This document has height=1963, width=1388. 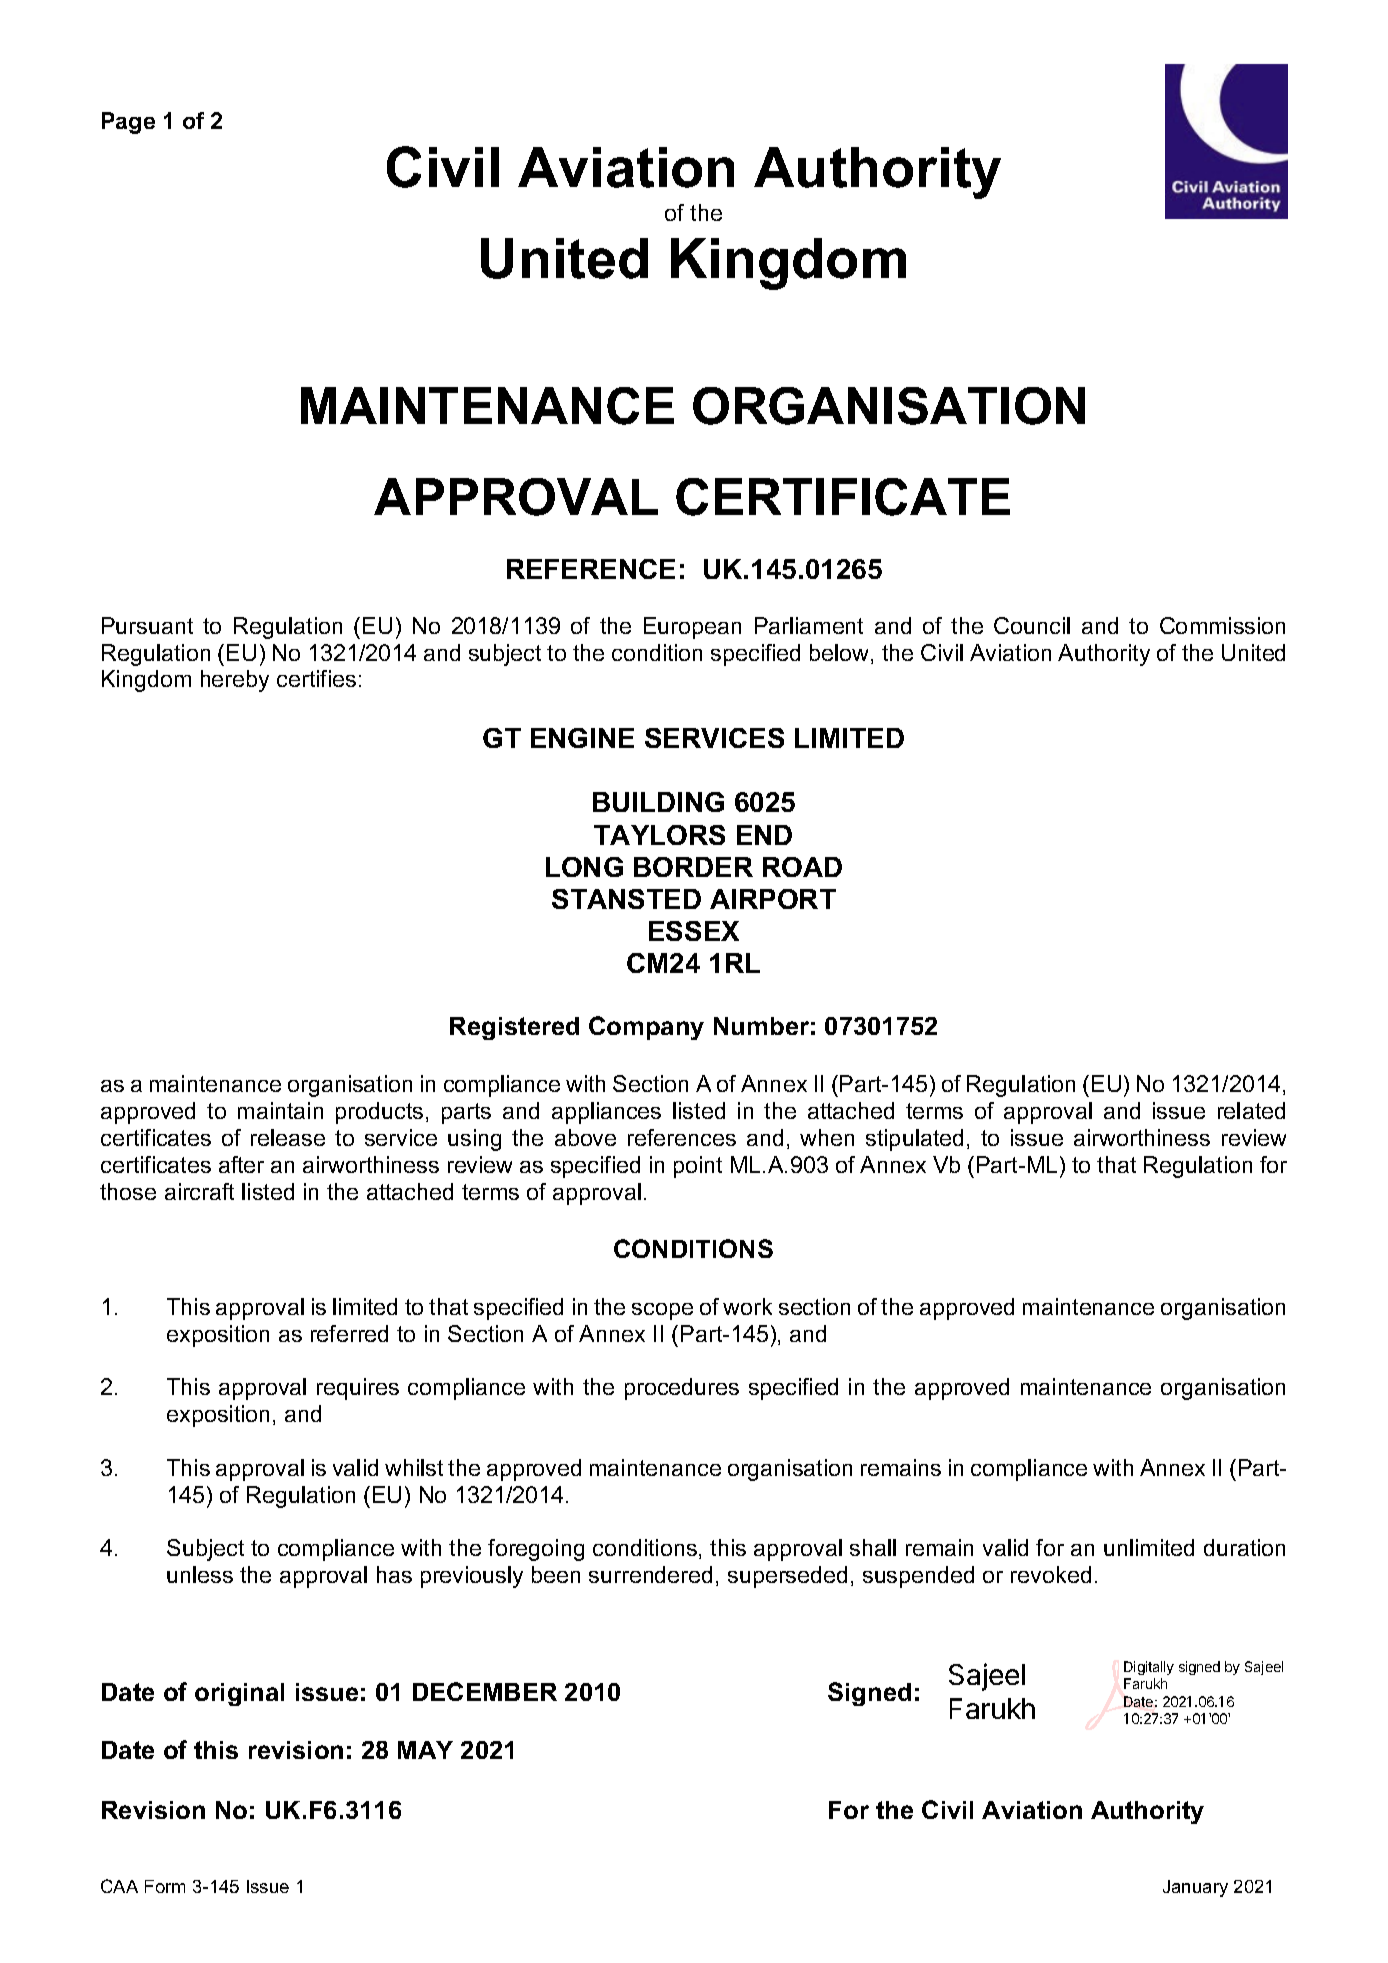 What do you see at coordinates (1032, 625) in the document?
I see `Council` at bounding box center [1032, 625].
